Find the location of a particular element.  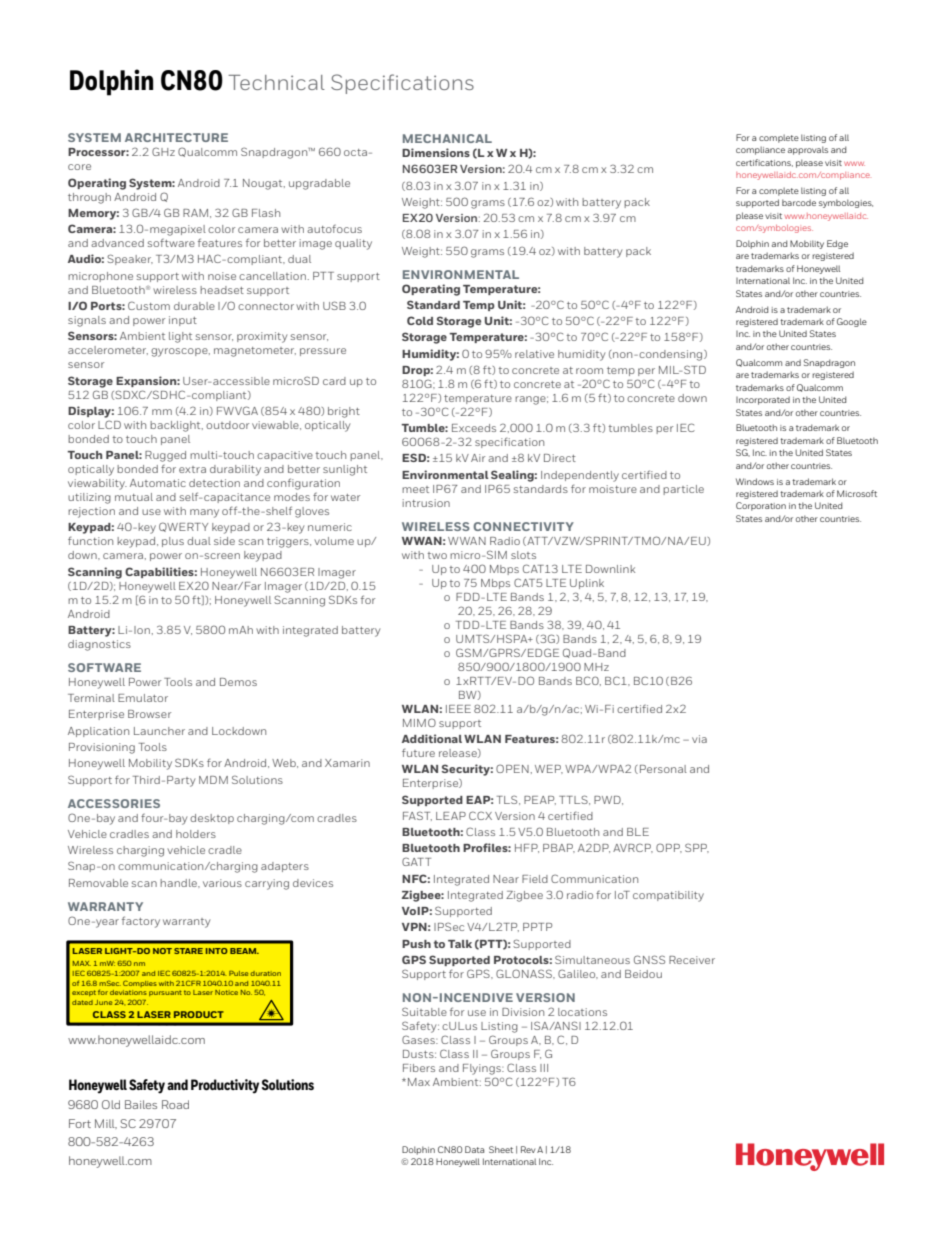

diagnostics is located at coordinates (99, 645).
